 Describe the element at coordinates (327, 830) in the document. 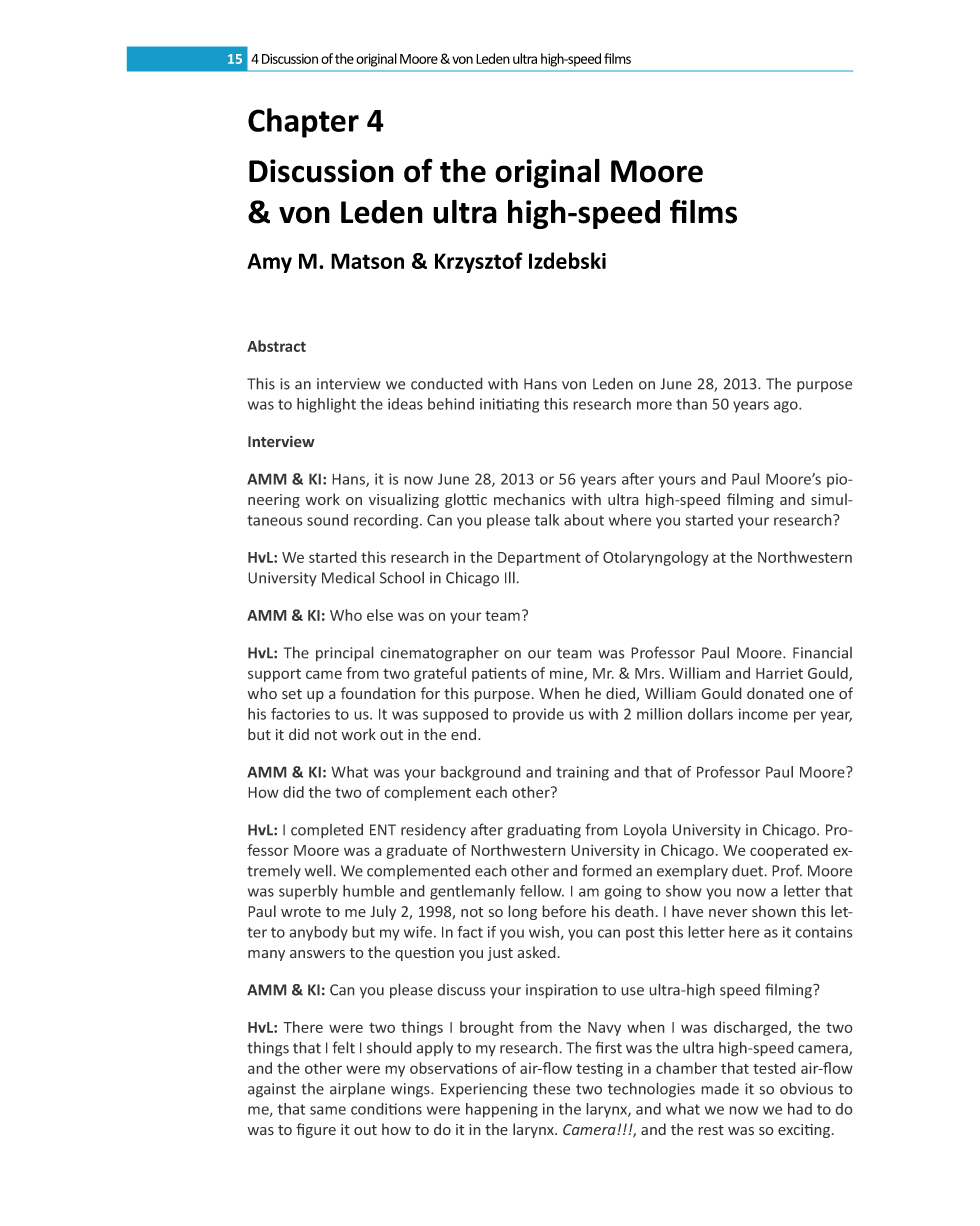

I see `completed` at that location.
